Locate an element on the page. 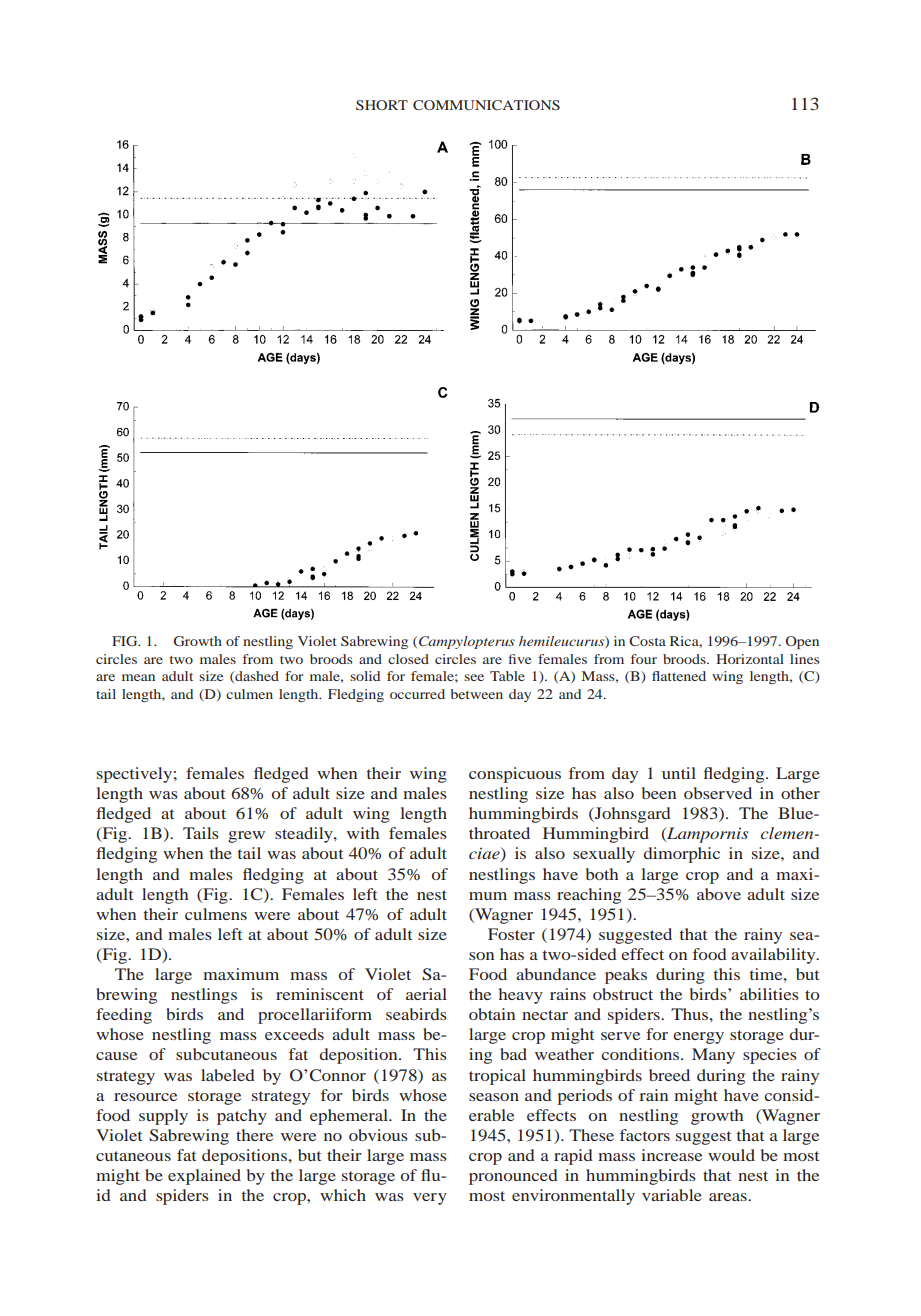  grew is located at coordinates (246, 837).
